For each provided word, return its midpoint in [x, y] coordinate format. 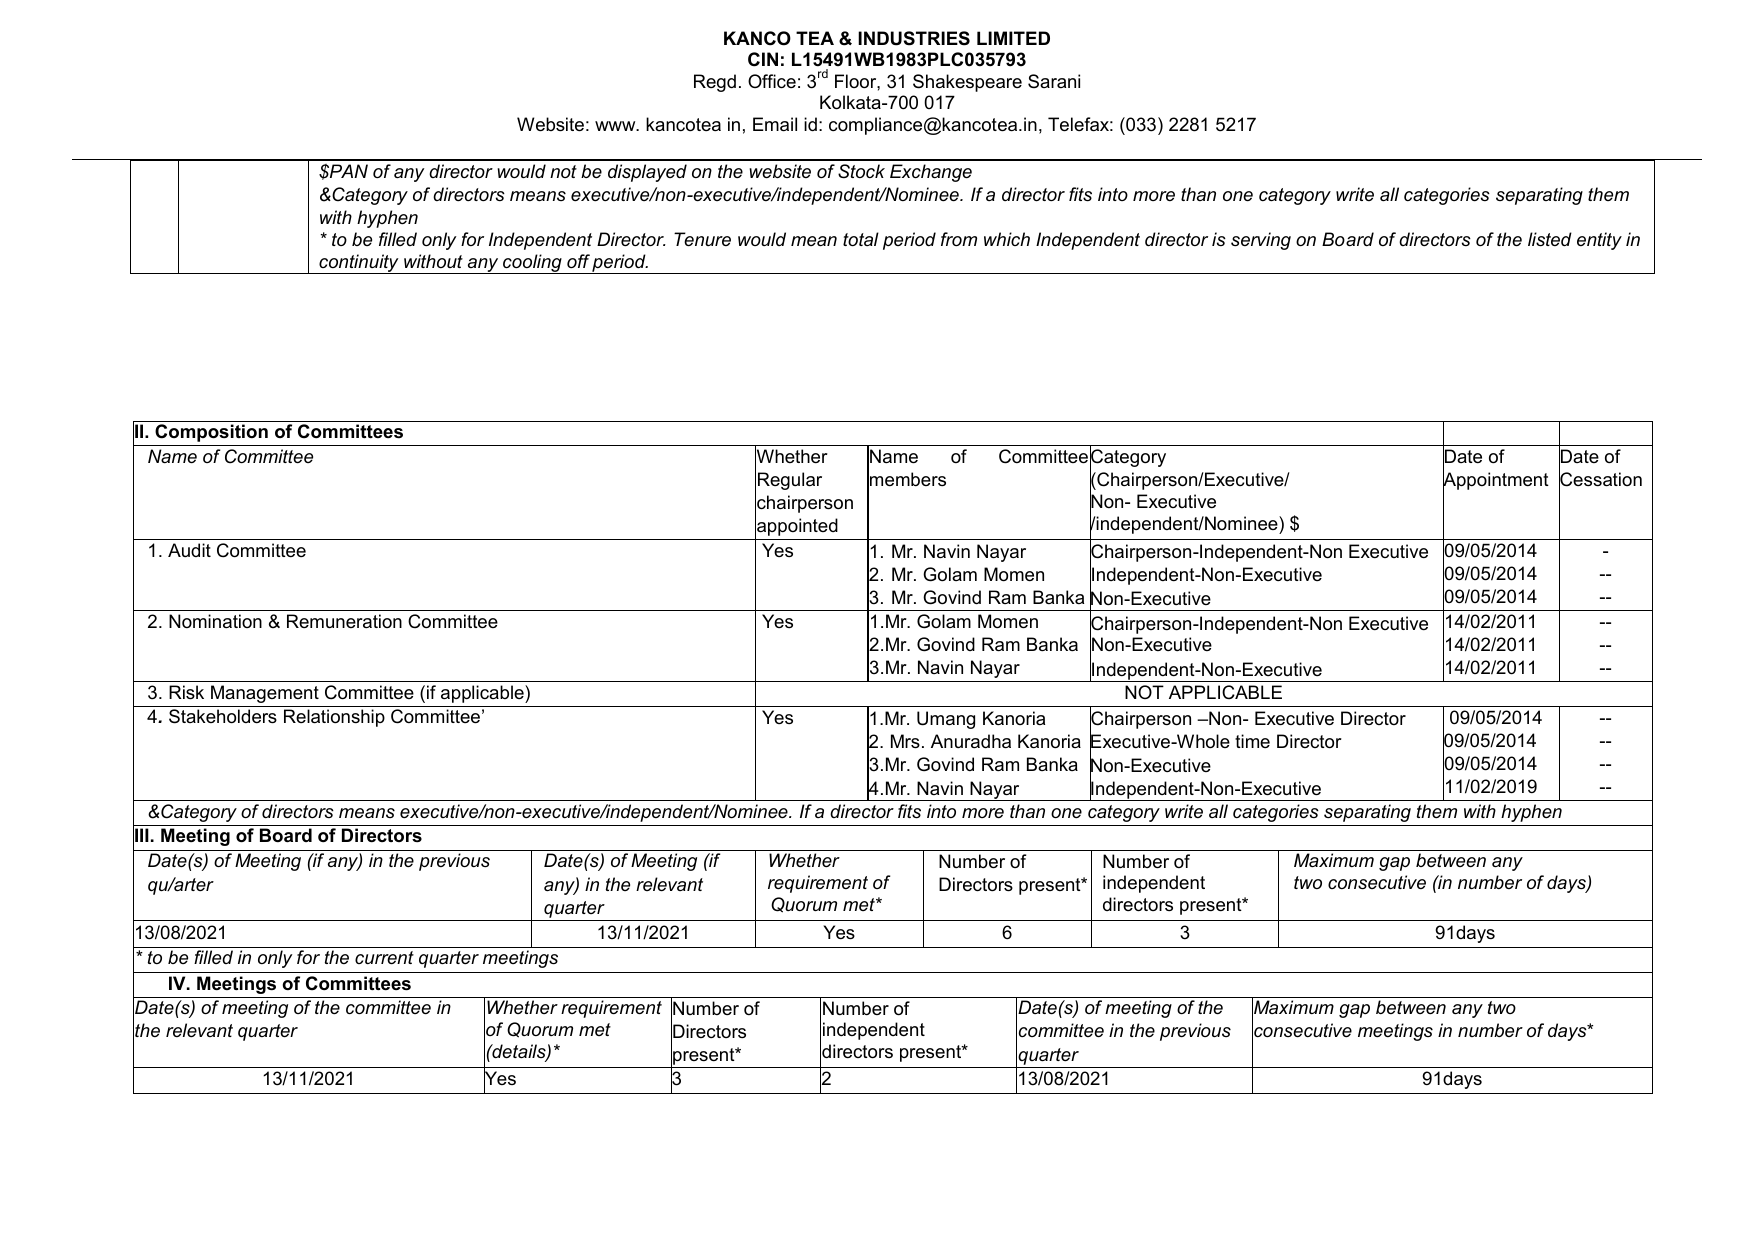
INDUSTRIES [914, 38]
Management [265, 694]
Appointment [1496, 482]
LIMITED [1013, 38]
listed [1550, 239]
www [616, 126]
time [1252, 741]
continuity [359, 264]
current [384, 958]
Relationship [334, 718]
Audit [189, 550]
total [861, 239]
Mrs [905, 741]
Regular [790, 481]
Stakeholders [223, 716]
